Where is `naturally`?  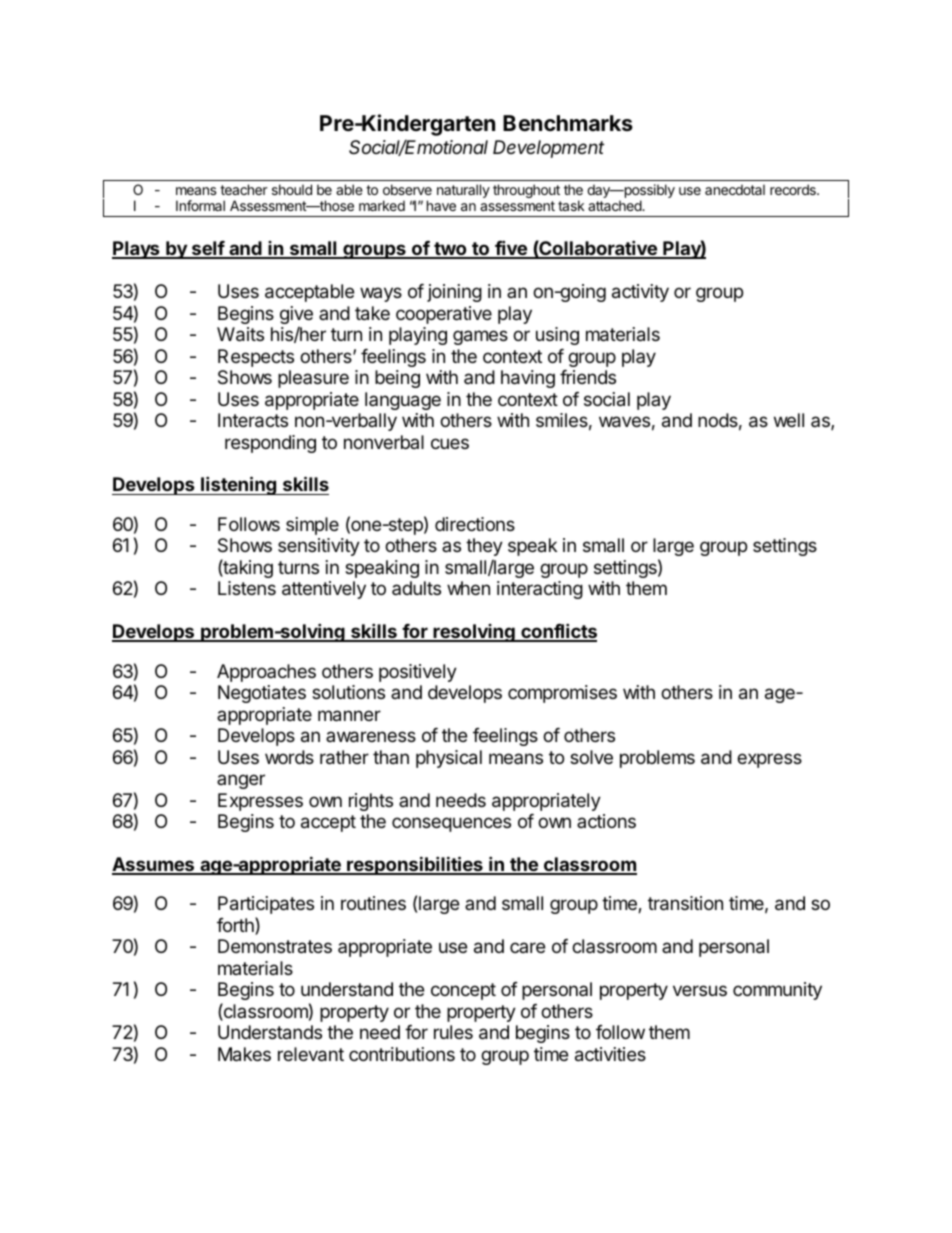 naturally is located at coordinates (463, 191).
